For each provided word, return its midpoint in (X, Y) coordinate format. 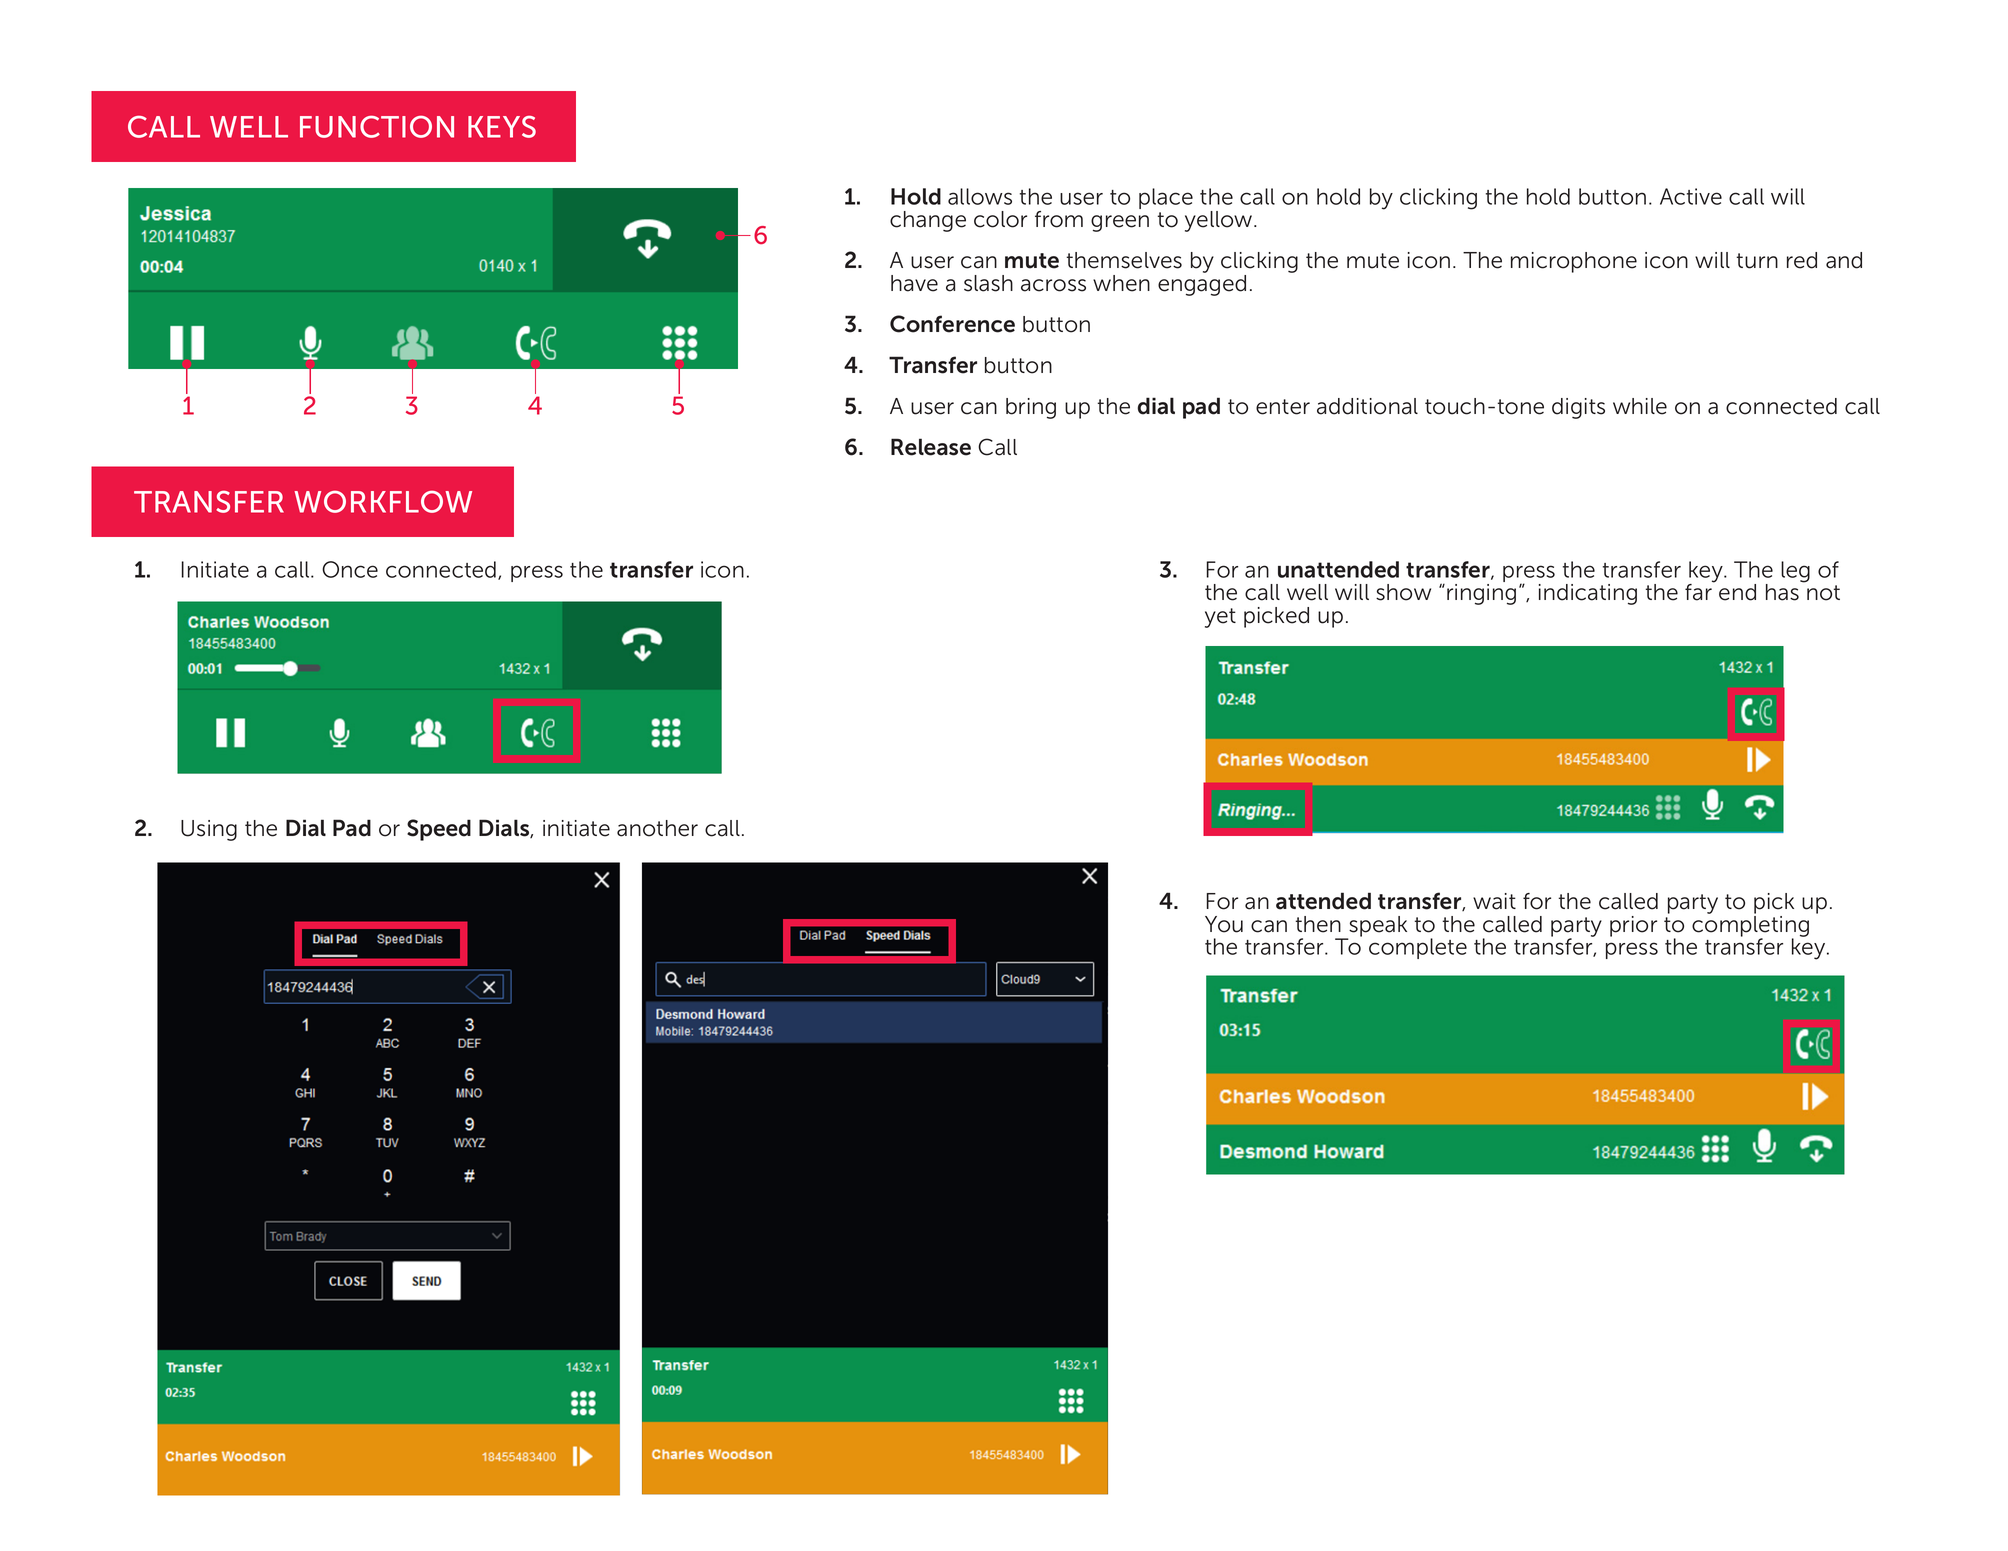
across (1053, 285)
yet (1220, 618)
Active (1691, 196)
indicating (1588, 594)
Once (350, 569)
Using (209, 830)
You (1224, 924)
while (1640, 406)
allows (980, 196)
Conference (952, 324)
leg (1795, 572)
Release (931, 447)
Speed (439, 830)
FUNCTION (377, 127)
